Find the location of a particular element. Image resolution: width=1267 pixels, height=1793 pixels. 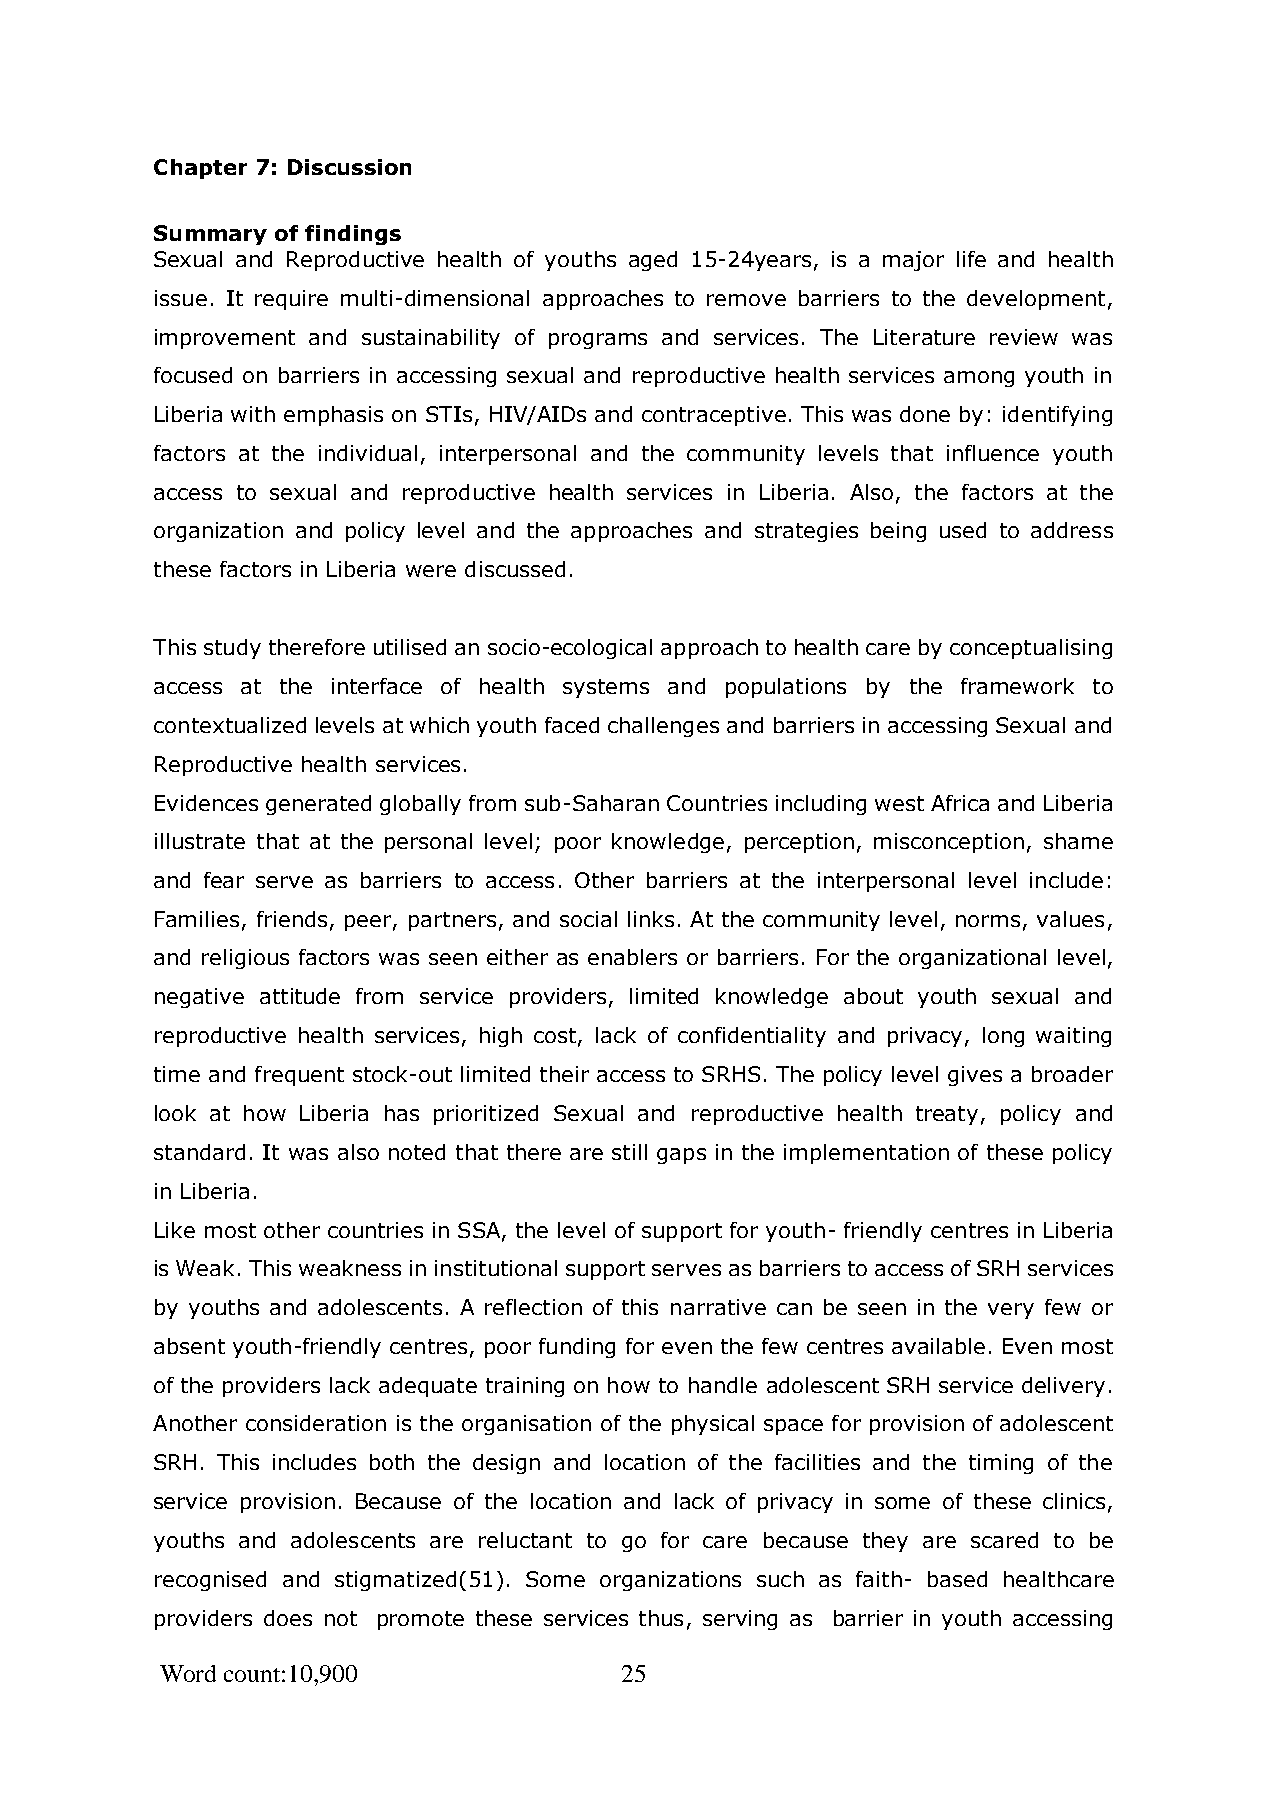

aged is located at coordinates (653, 261).
